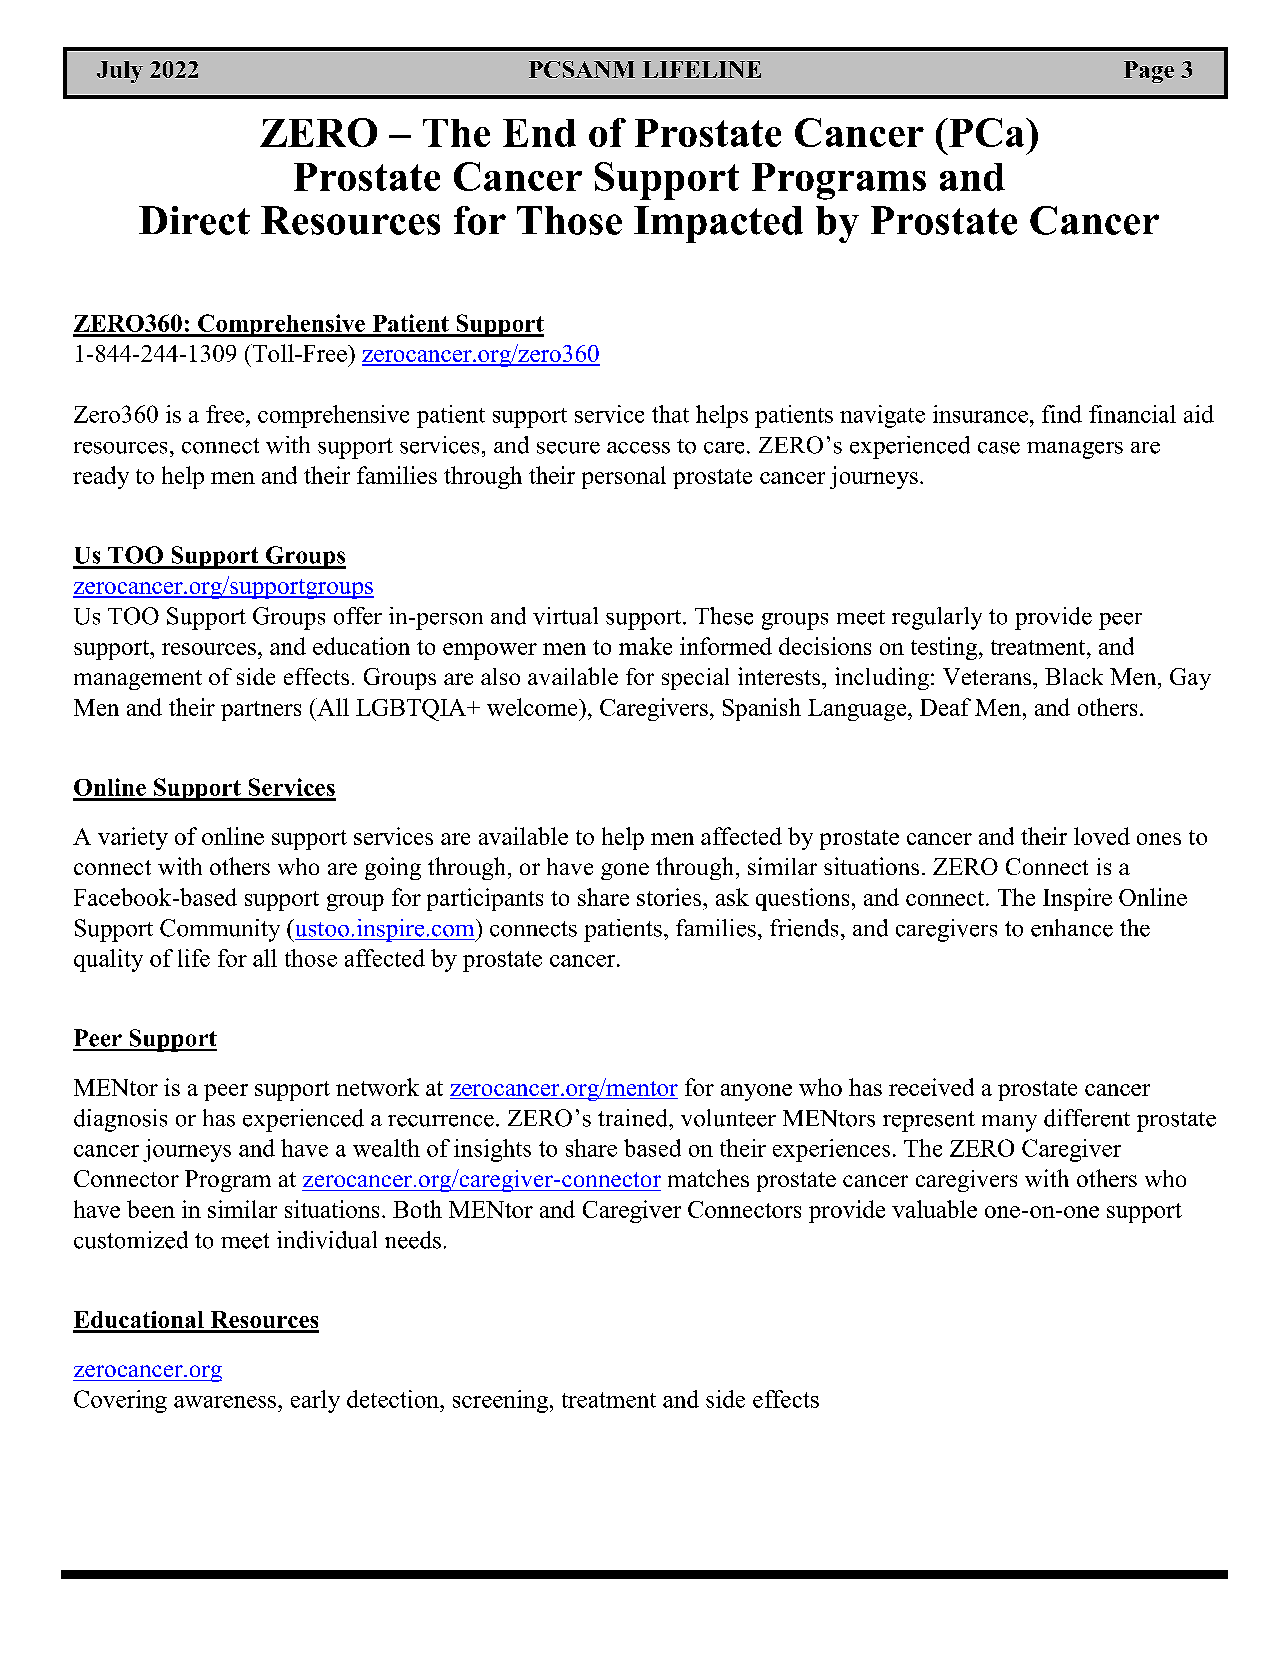 This screenshot has width=1288, height=1667. I want to click on Page, so click(1149, 72).
